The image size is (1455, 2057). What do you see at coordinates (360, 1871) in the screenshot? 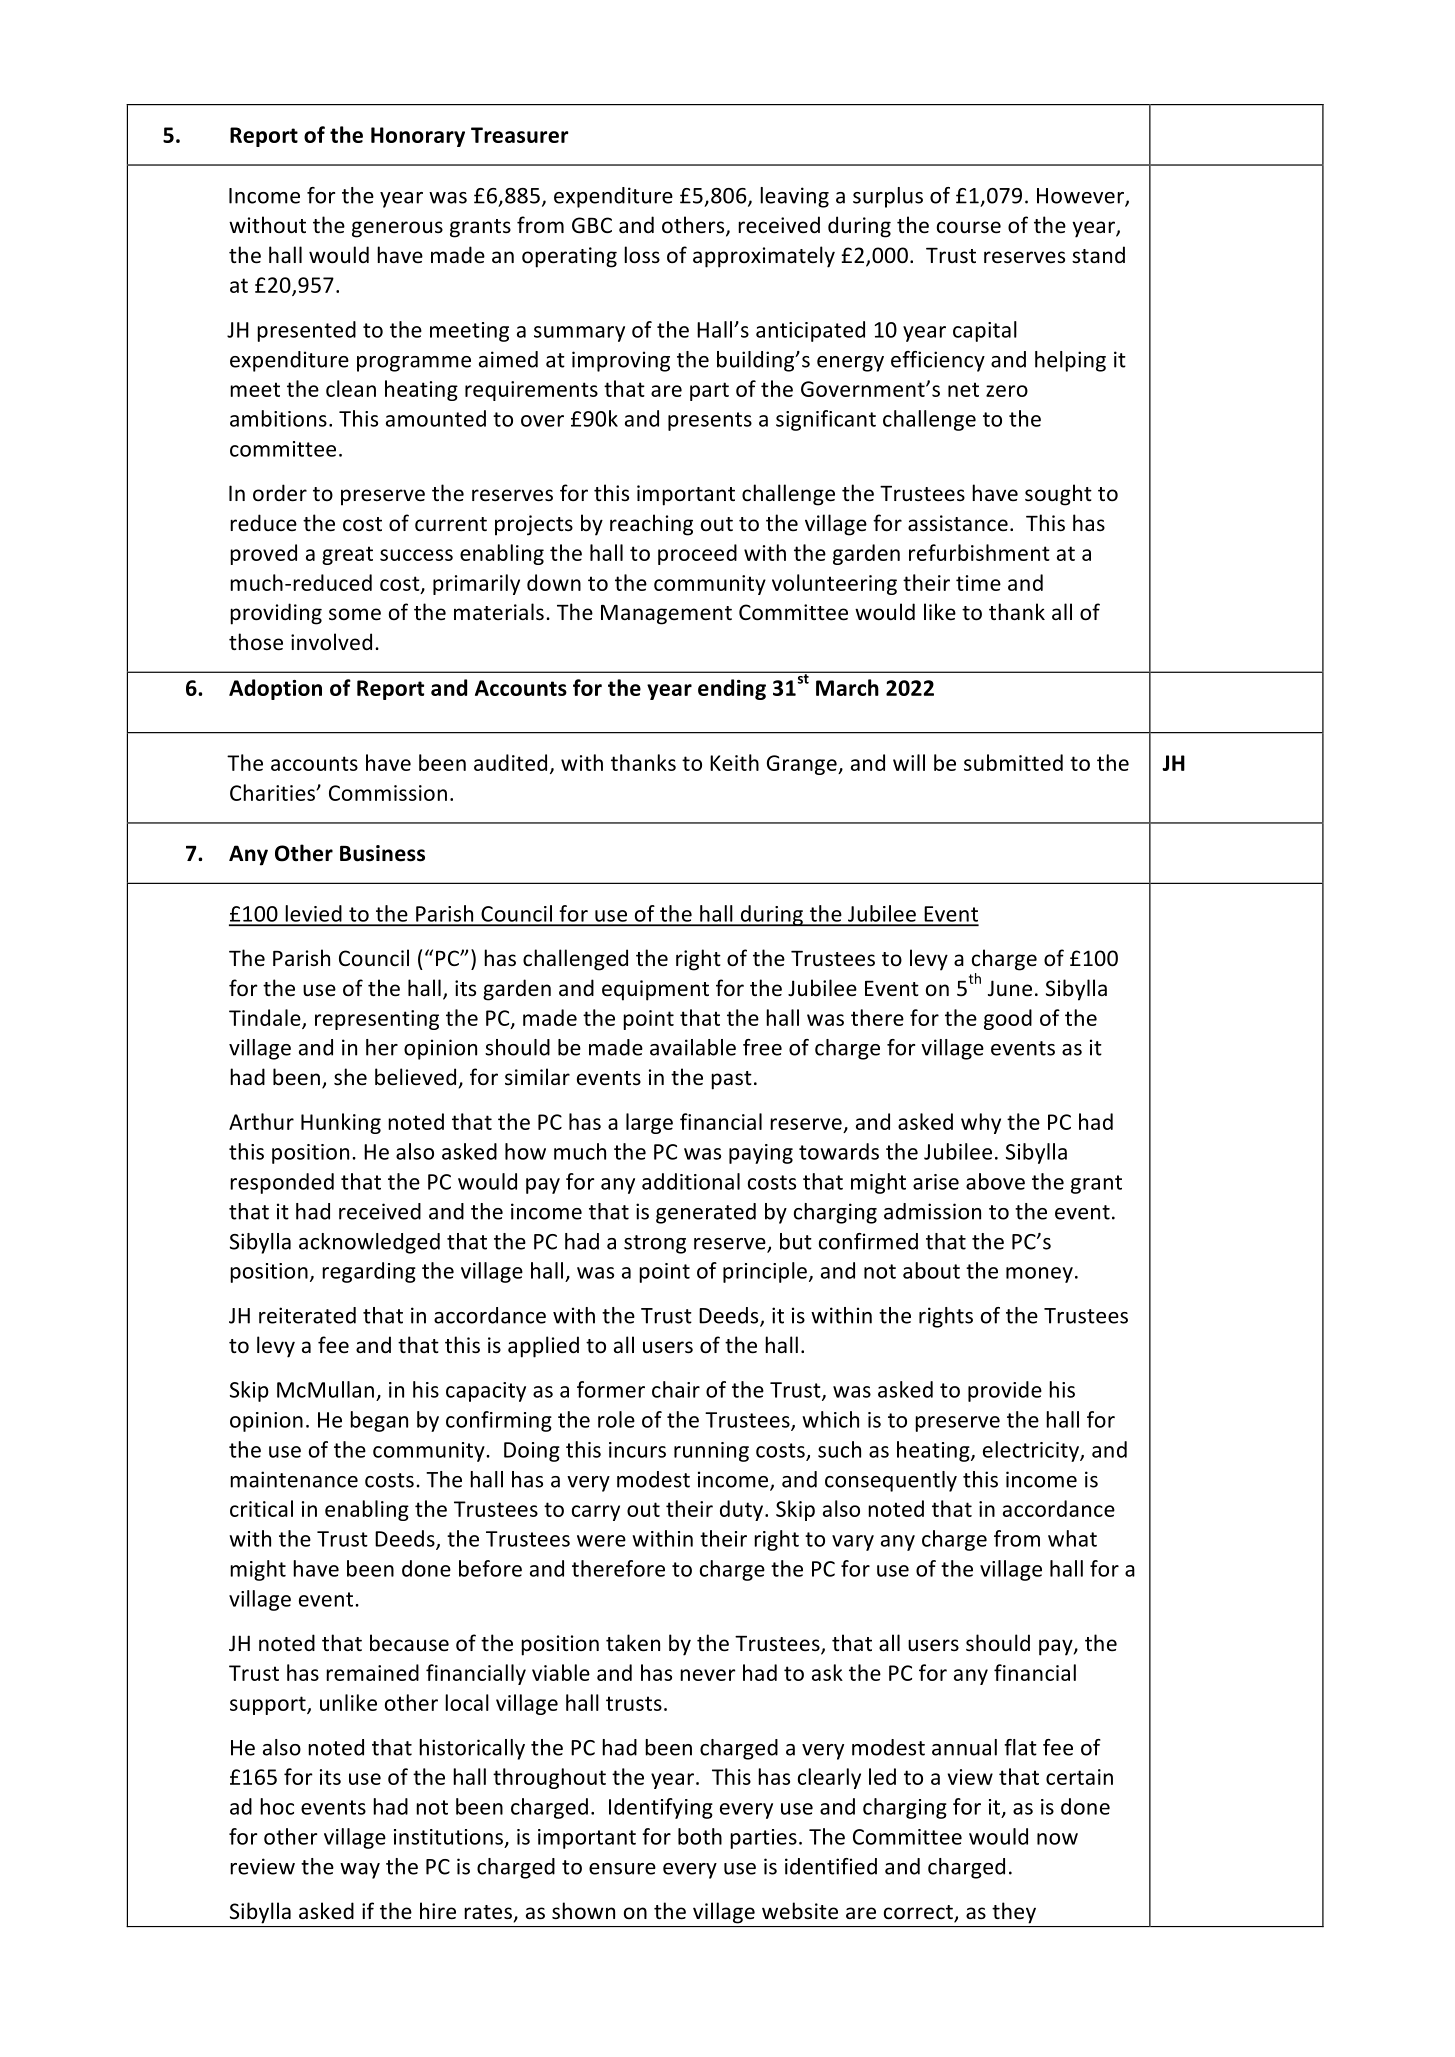
I see `way` at bounding box center [360, 1871].
